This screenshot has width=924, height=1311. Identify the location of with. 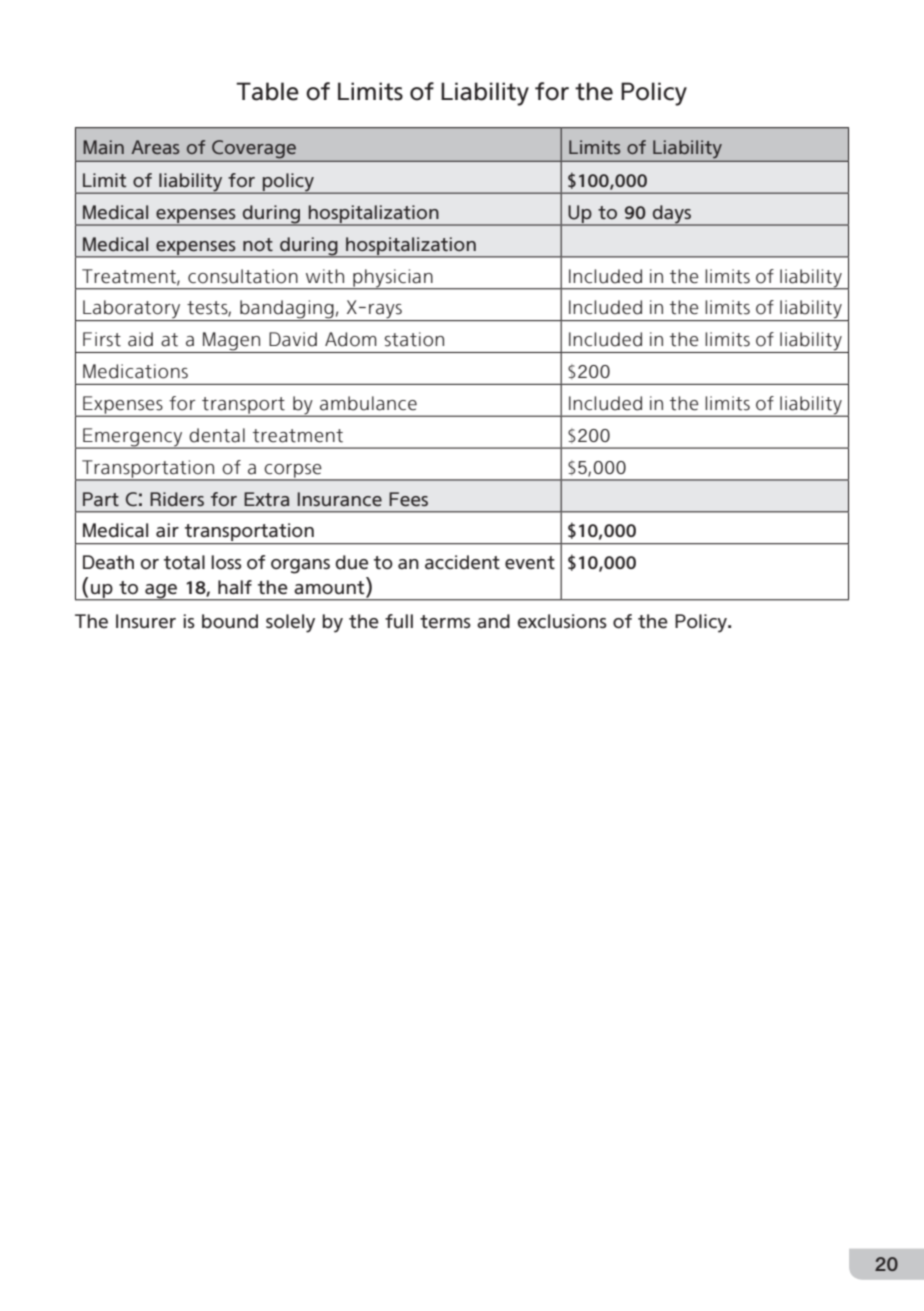
(325, 276).
